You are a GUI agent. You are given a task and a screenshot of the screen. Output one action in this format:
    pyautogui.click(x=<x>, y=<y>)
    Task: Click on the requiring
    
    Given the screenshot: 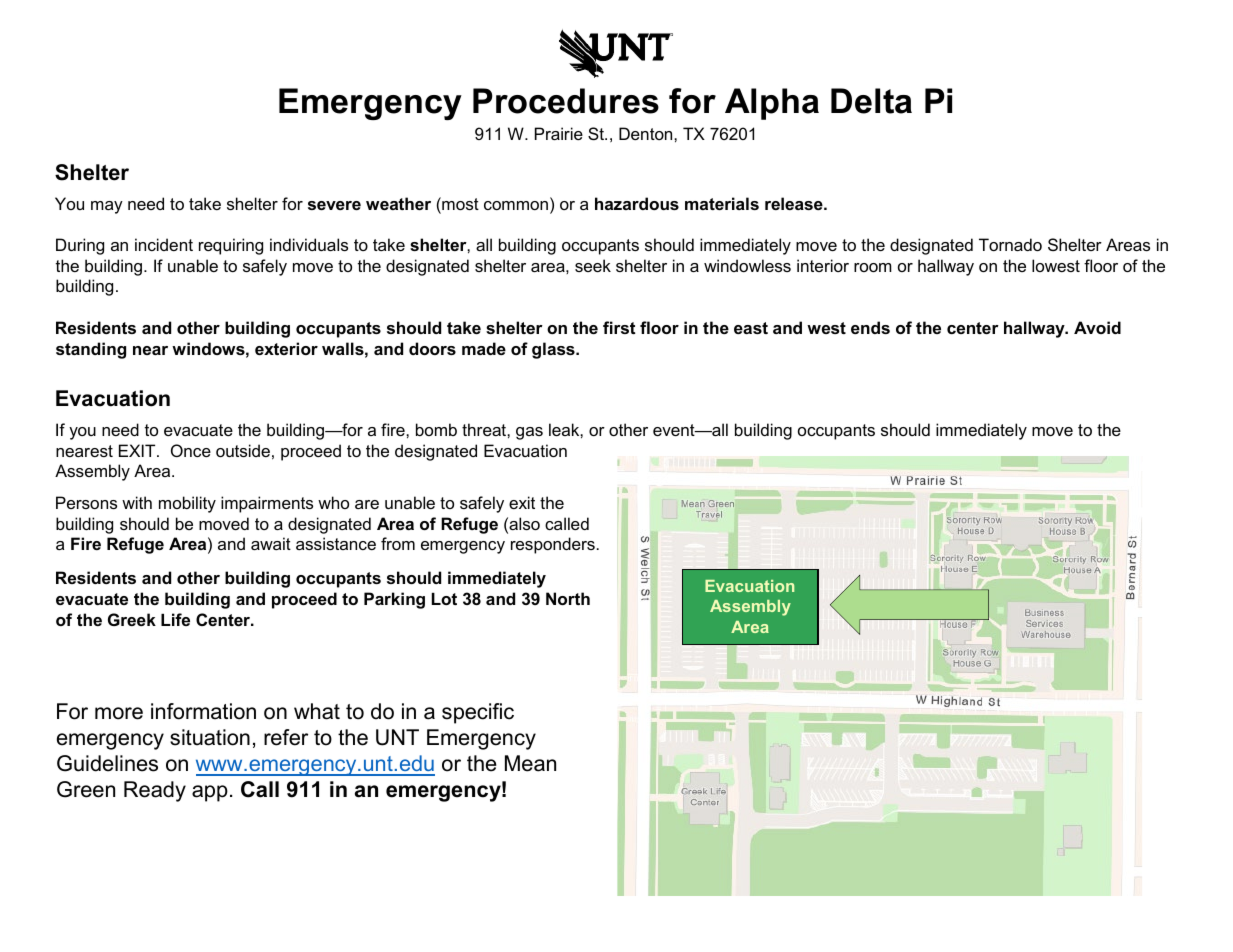 What is the action you would take?
    pyautogui.click(x=231, y=246)
